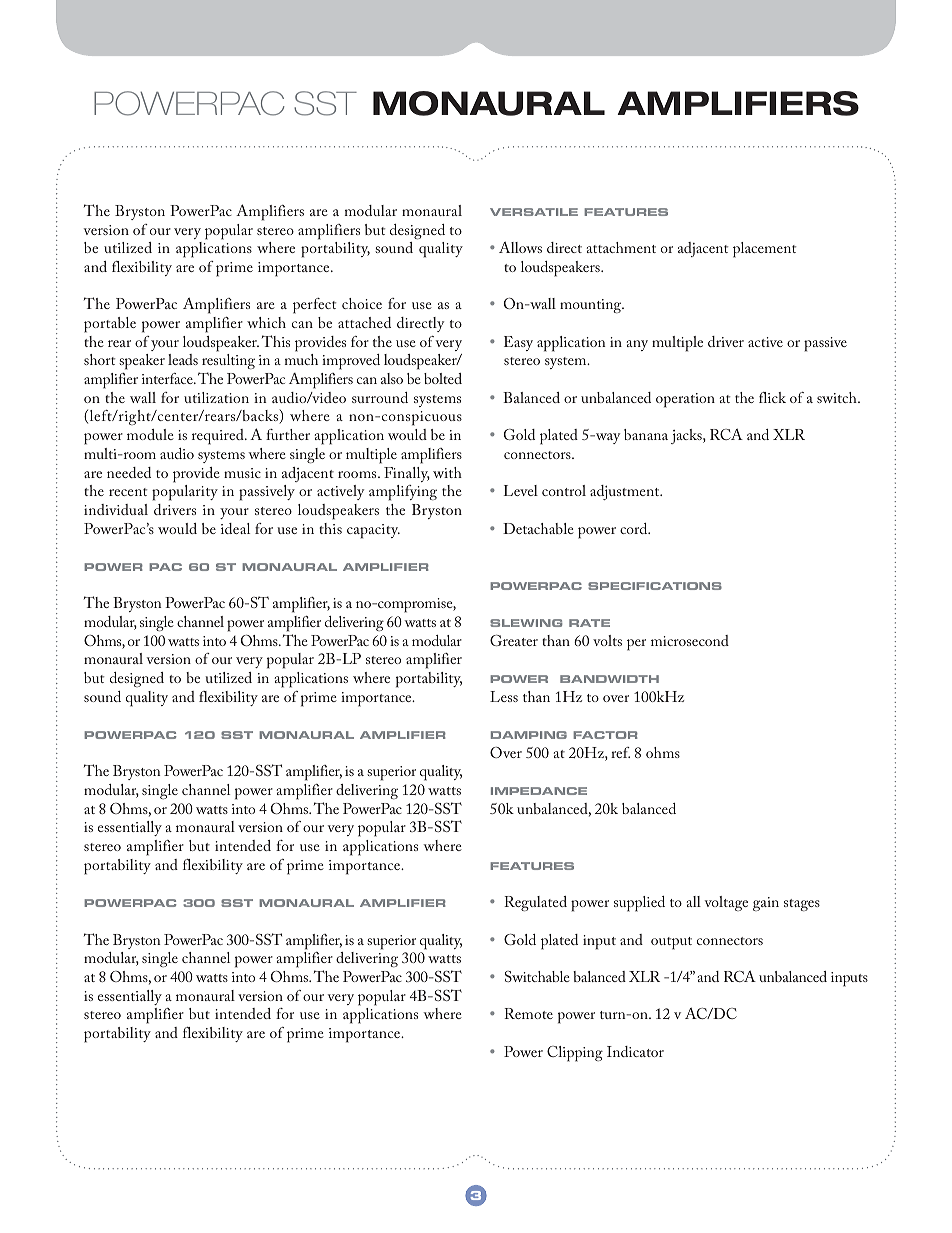  I want to click on portable, so click(110, 325).
